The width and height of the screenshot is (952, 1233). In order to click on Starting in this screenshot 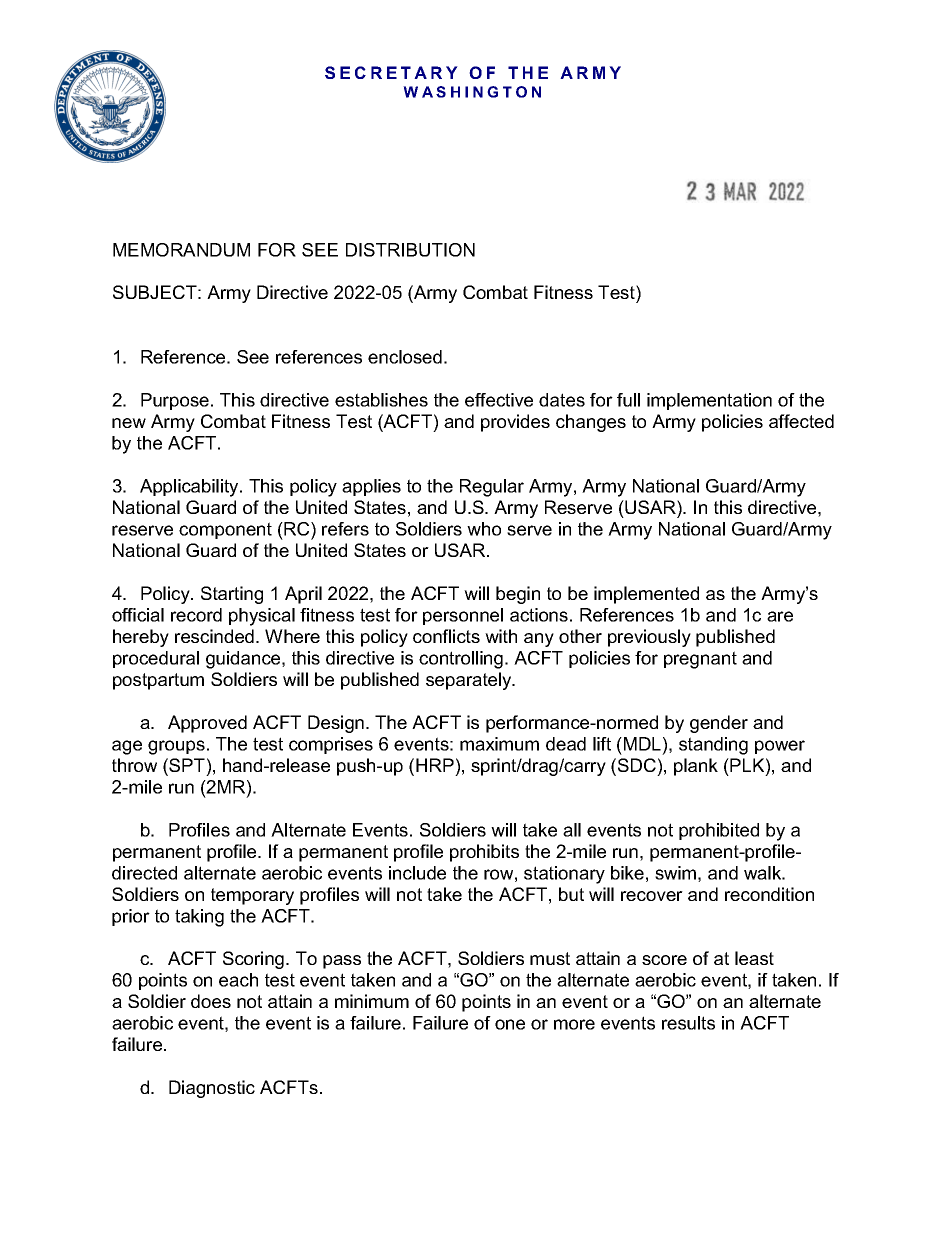, I will do `click(232, 595)`.
